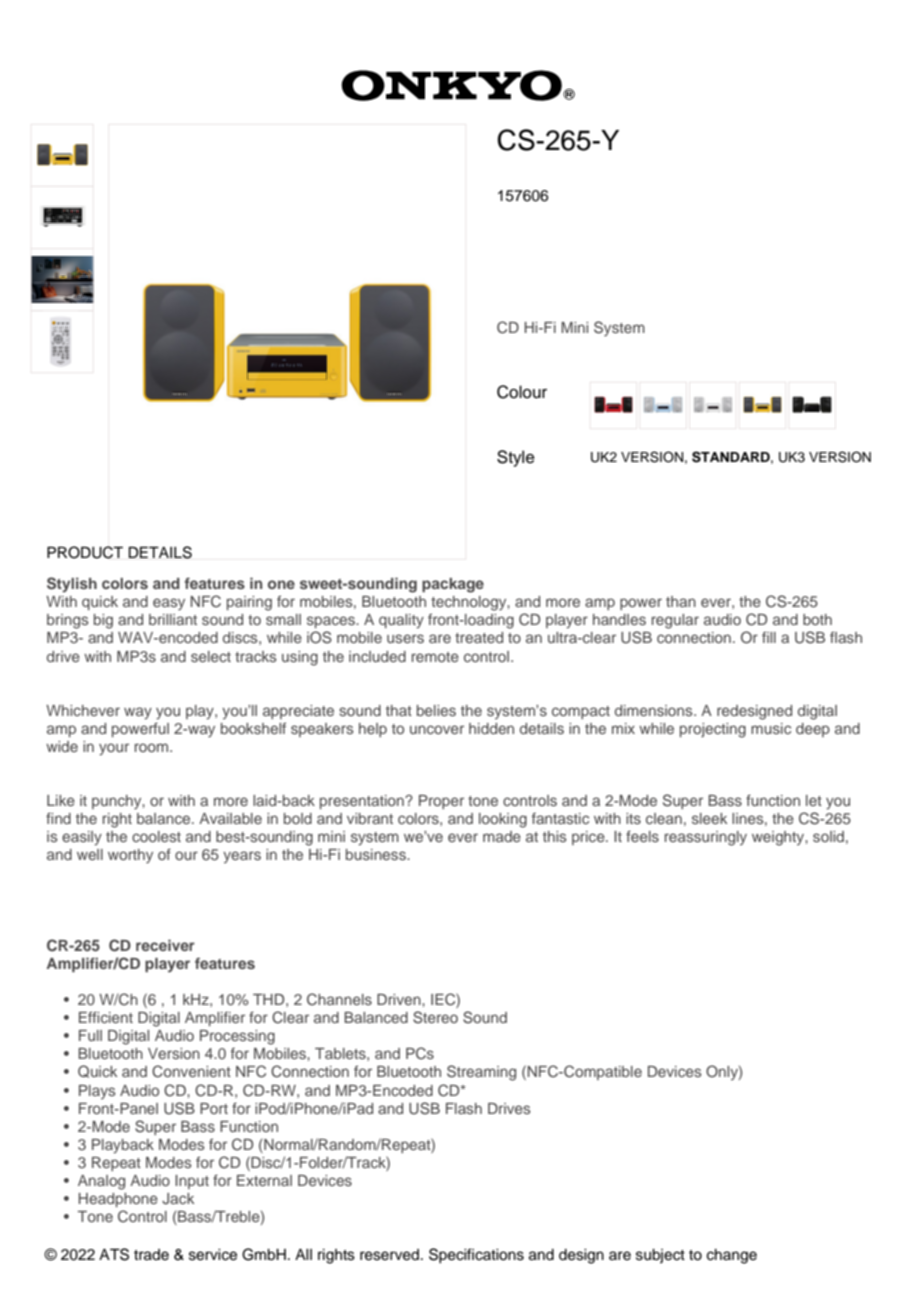 This screenshot has height=1308, width=924. Describe the element at coordinates (481, 1073) in the screenshot. I see `Streaming` at that location.
